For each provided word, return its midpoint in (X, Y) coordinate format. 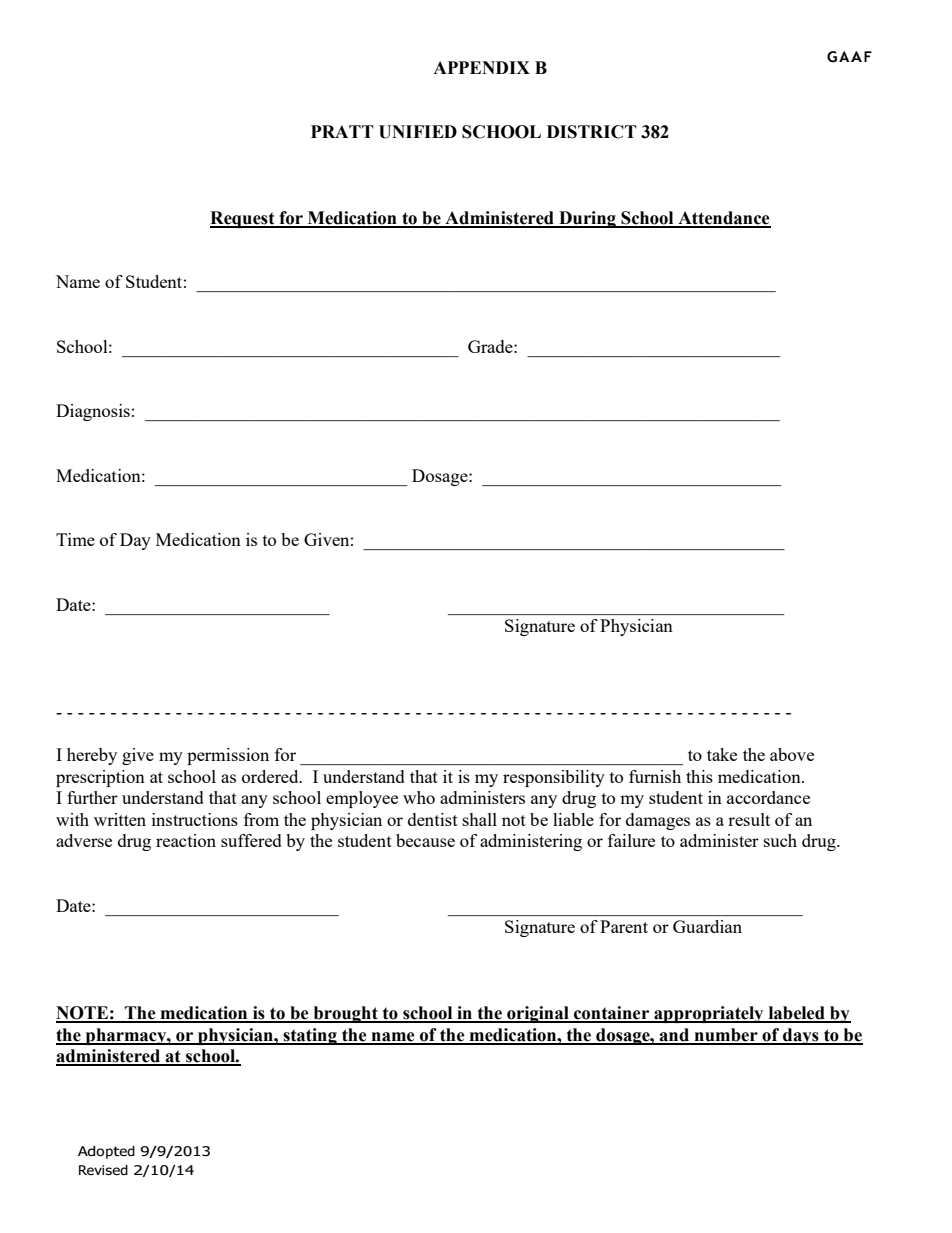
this (699, 776)
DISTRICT (592, 132)
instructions (195, 819)
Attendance (723, 219)
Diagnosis (93, 412)
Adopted (106, 1152)
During (587, 219)
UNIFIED (418, 132)
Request (243, 219)
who (419, 797)
